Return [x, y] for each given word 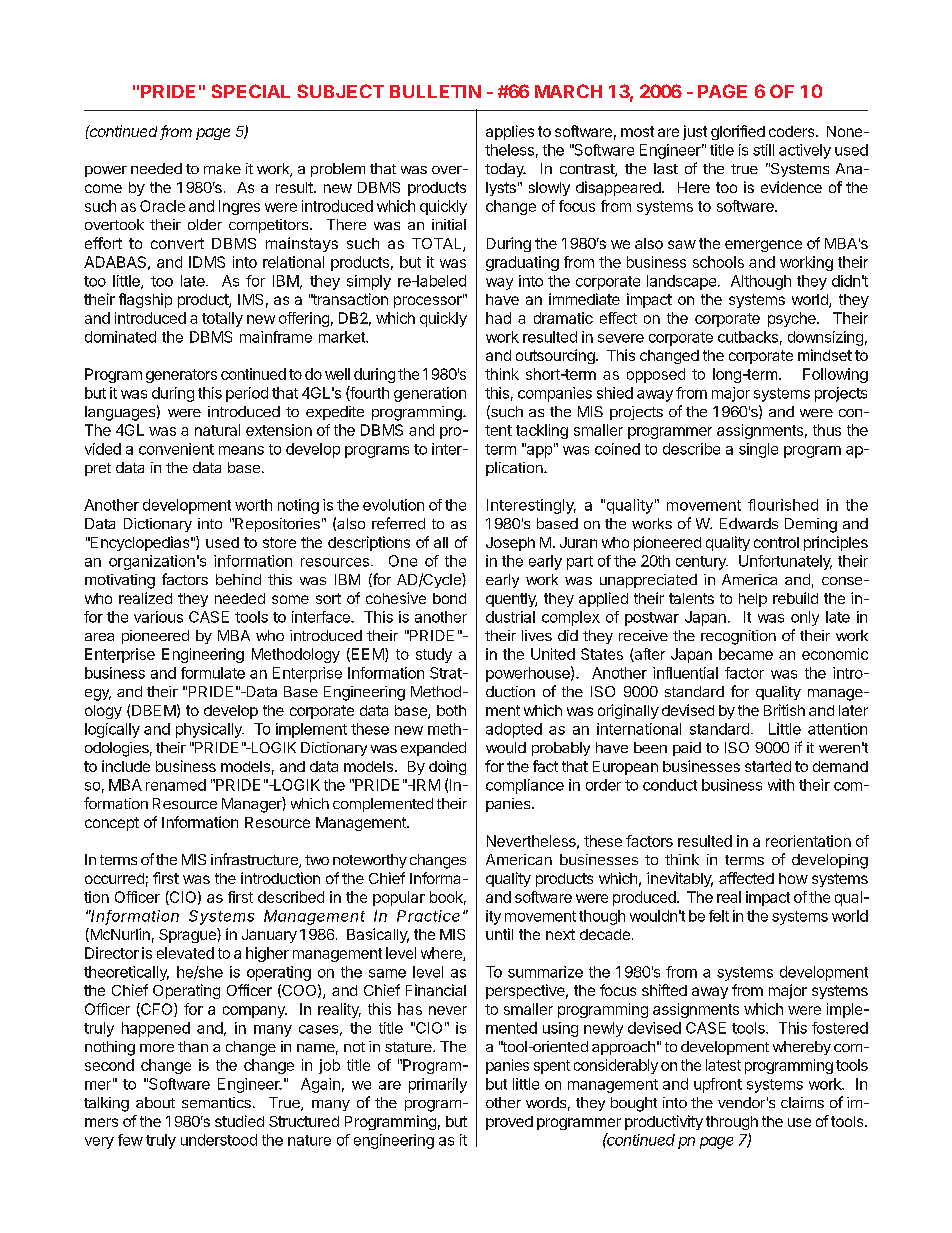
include [126, 766]
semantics [216, 1102]
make [222, 168]
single [758, 450]
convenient [176, 449]
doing [447, 767]
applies [510, 132]
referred [398, 523]
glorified [738, 132]
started [768, 766]
